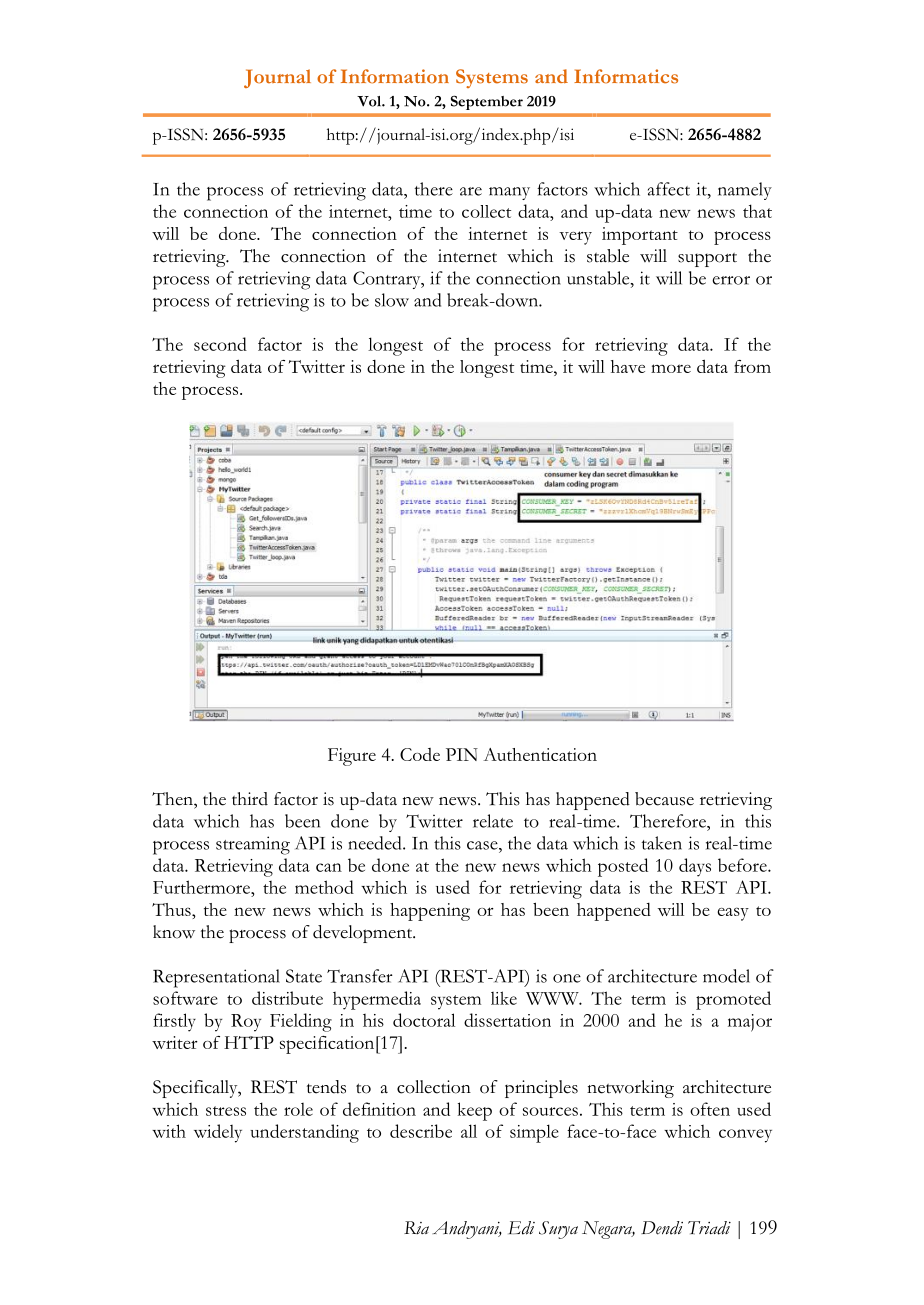  What do you see at coordinates (664, 799) in the screenshot?
I see `because` at bounding box center [664, 799].
